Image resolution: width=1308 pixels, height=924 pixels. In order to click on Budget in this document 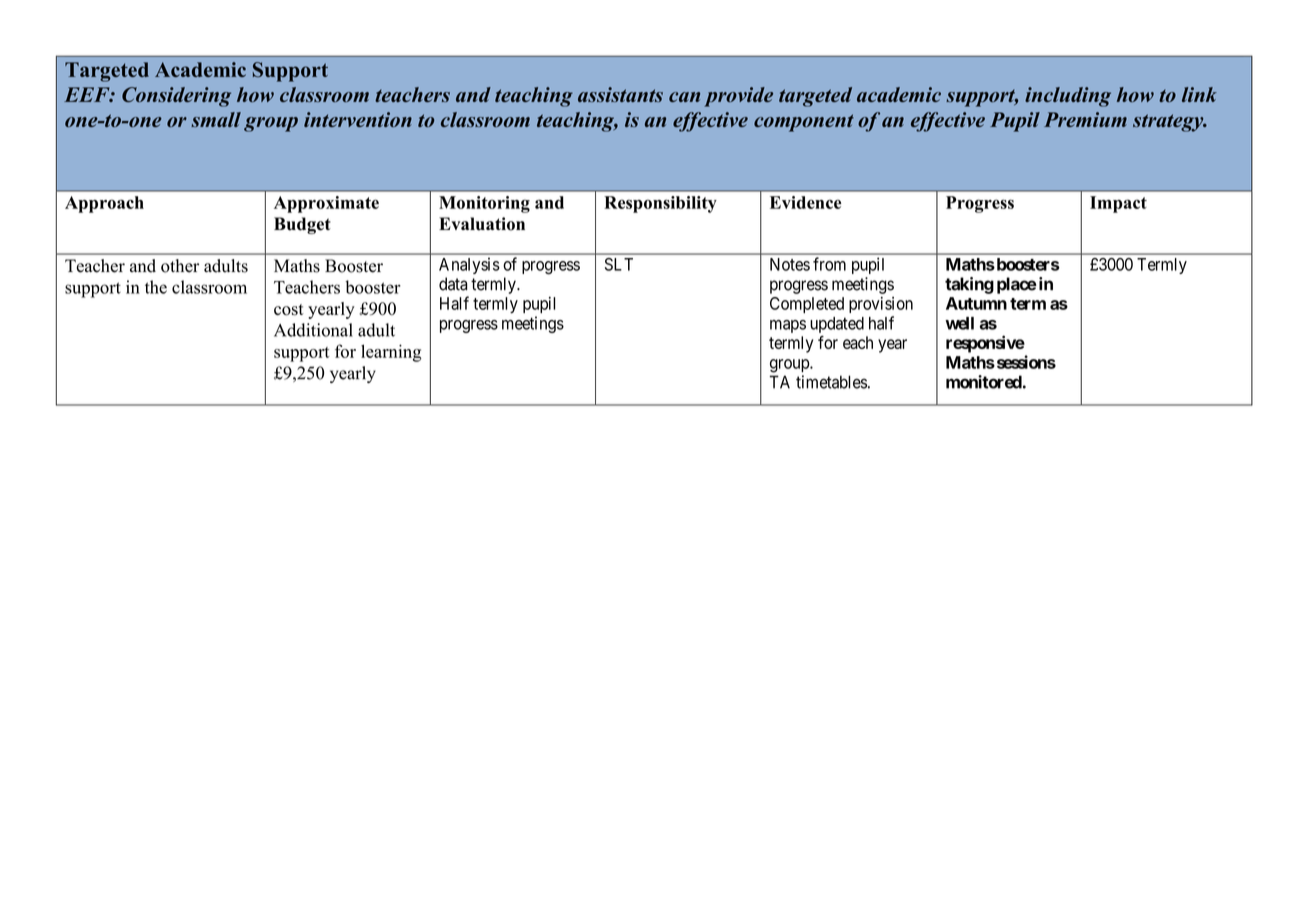, I will do `click(302, 225)`.
